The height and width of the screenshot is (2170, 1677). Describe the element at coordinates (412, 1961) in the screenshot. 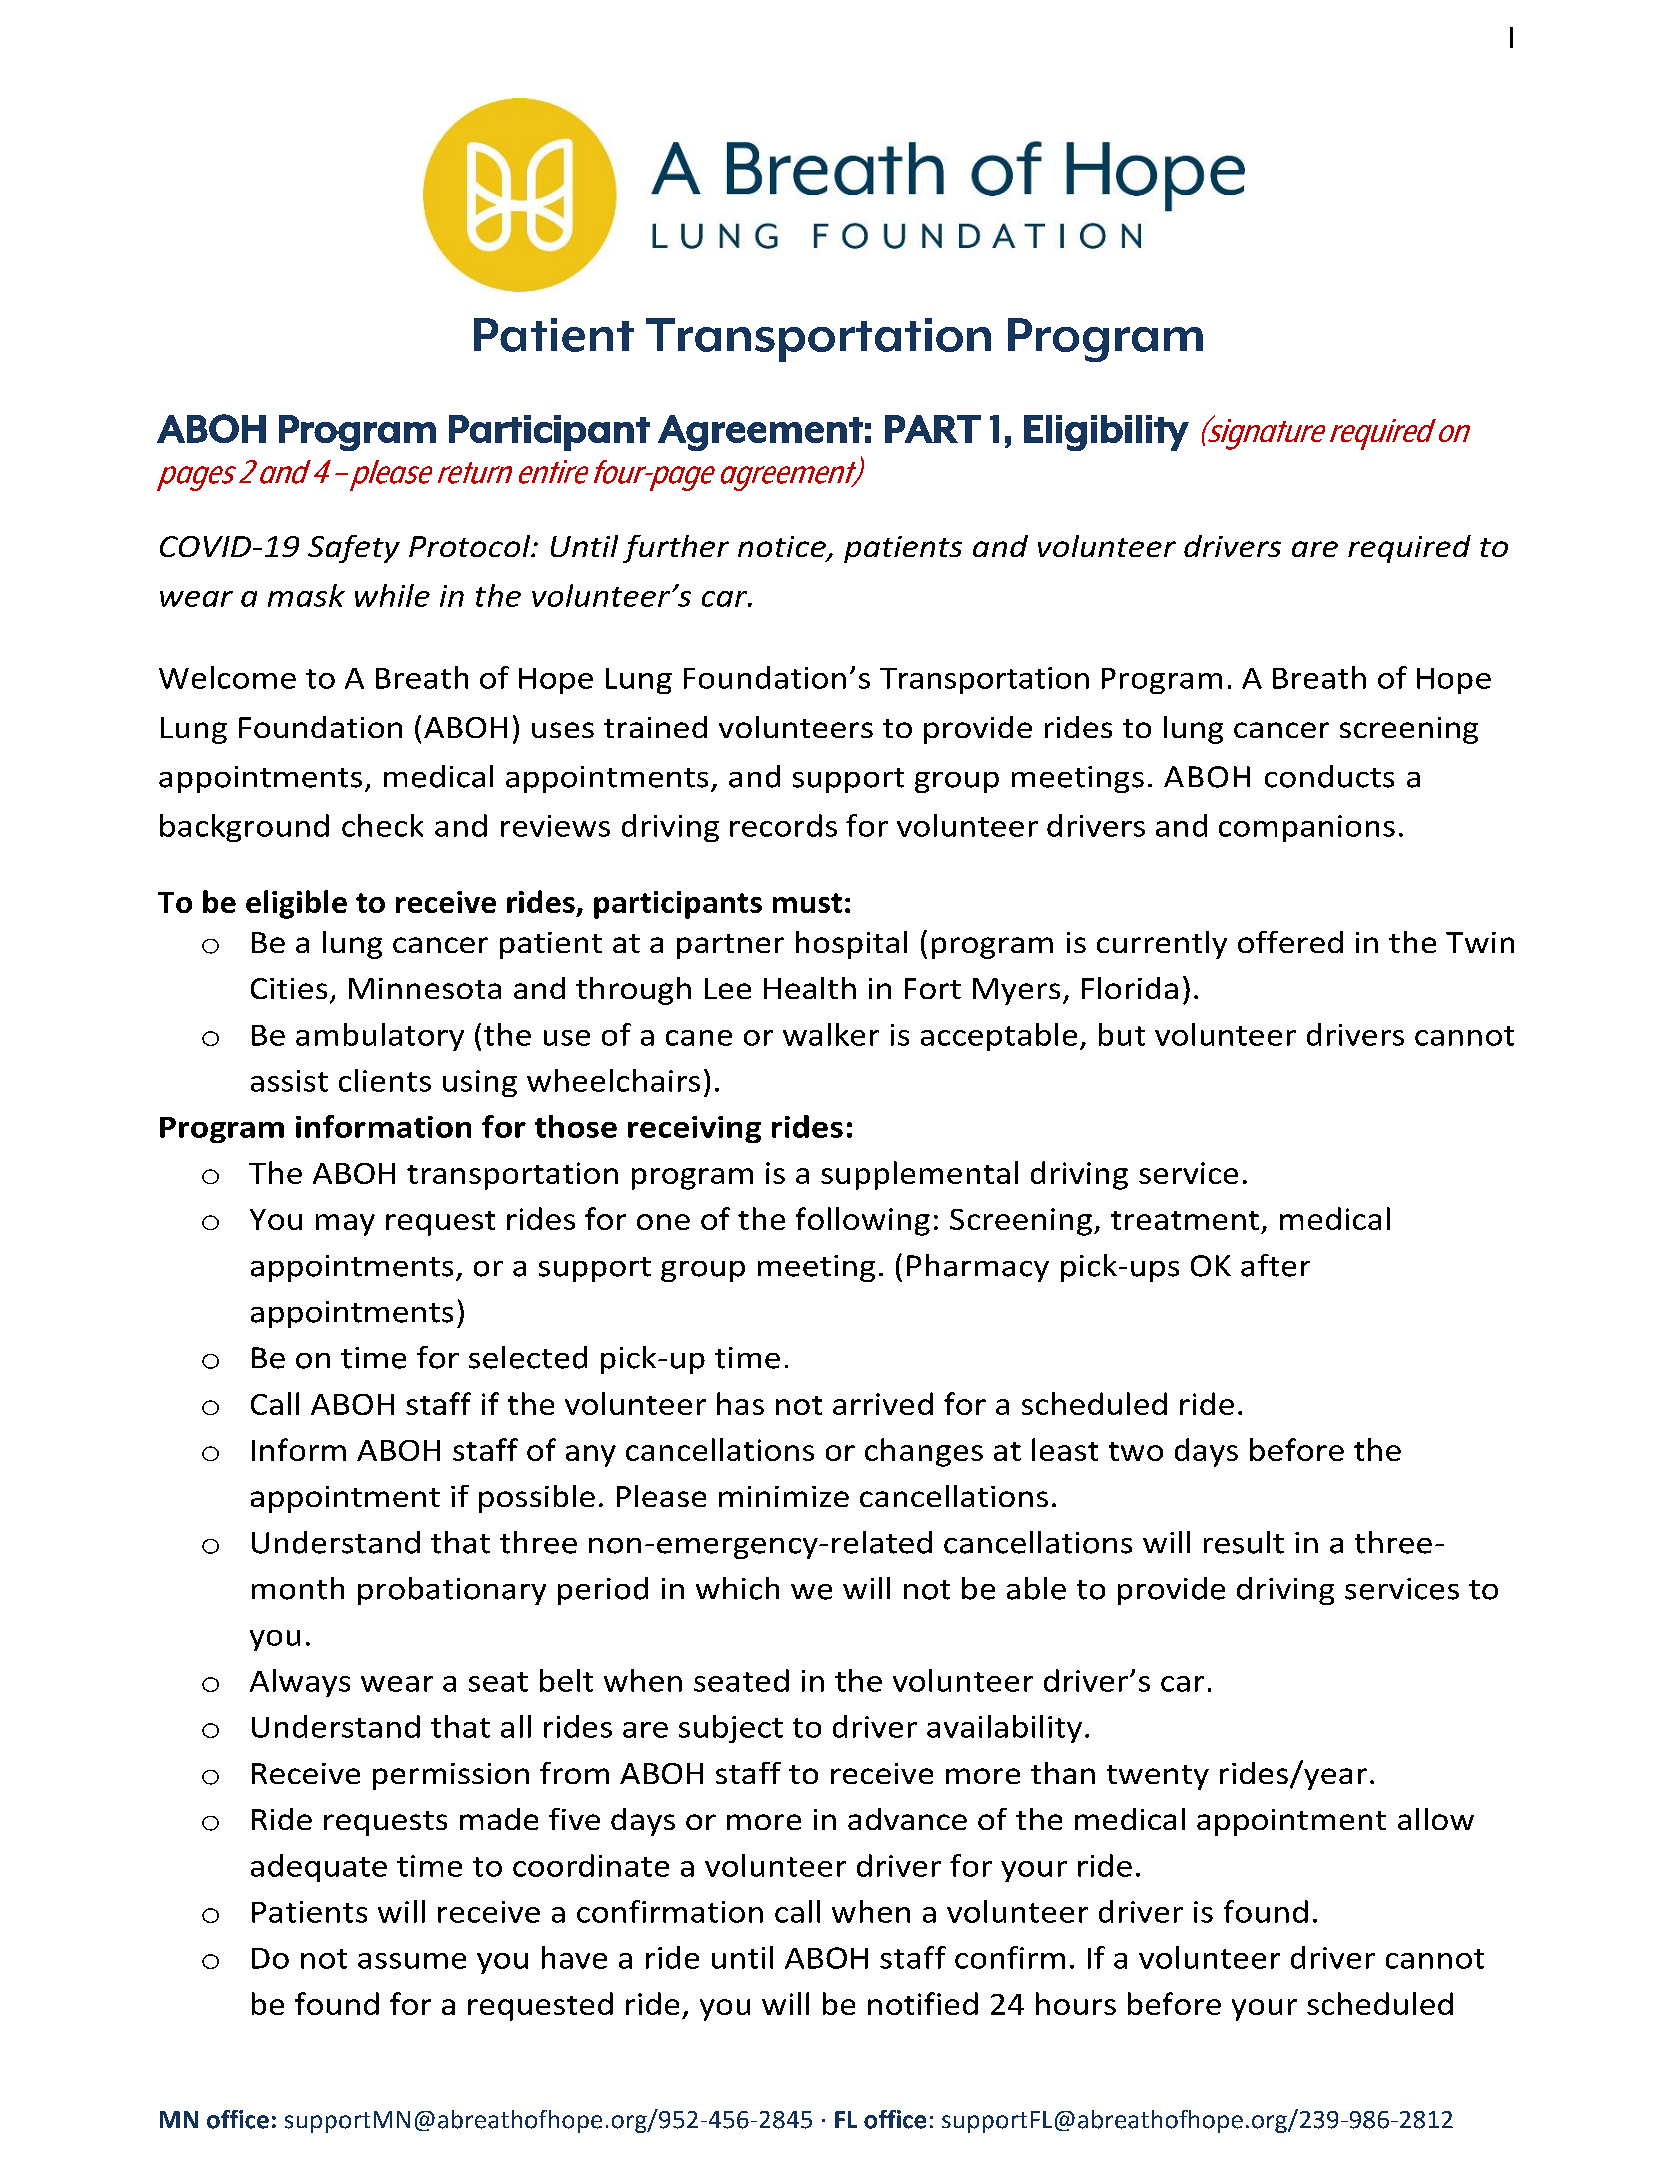

I see `assume` at that location.
